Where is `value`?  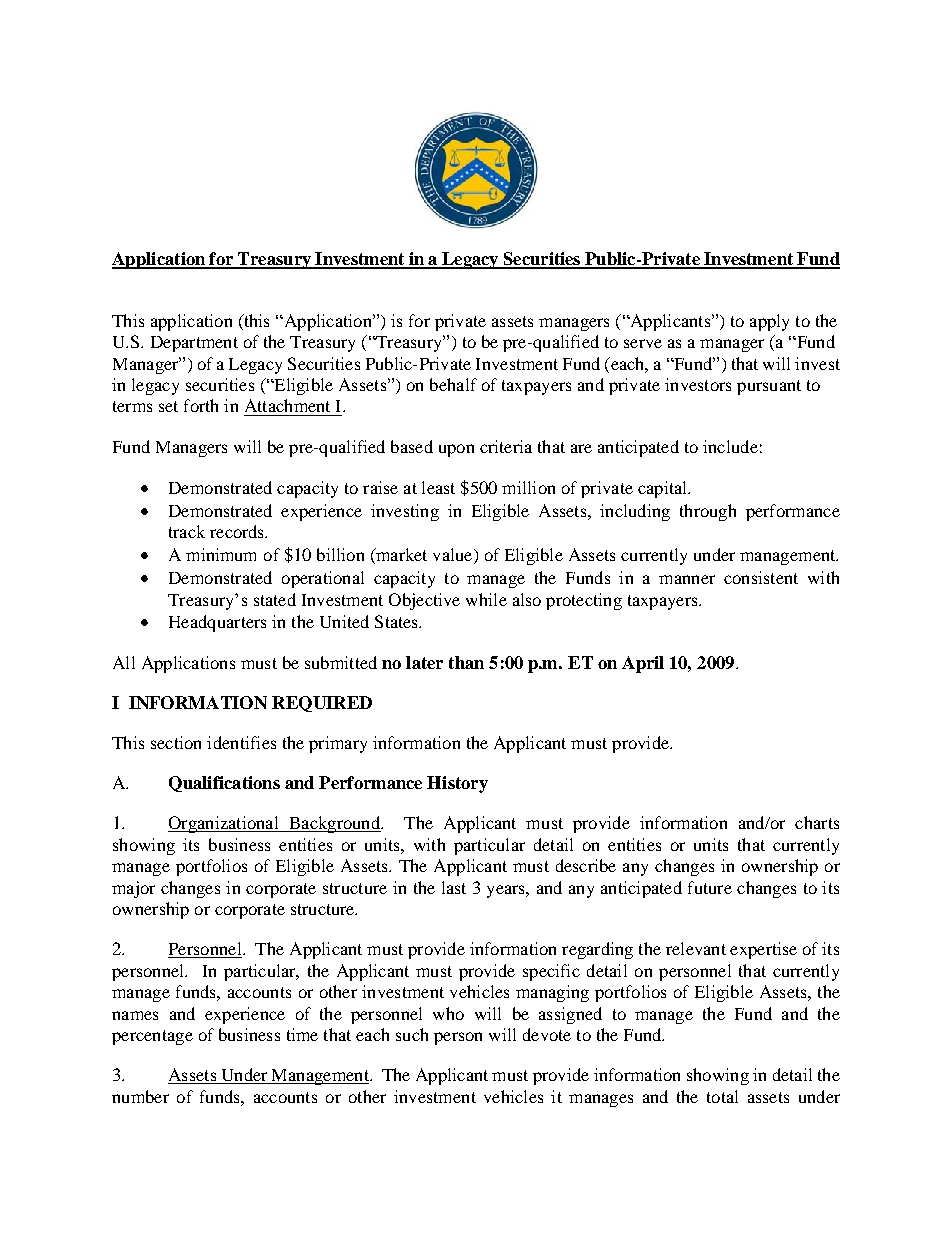 value is located at coordinates (454, 556).
